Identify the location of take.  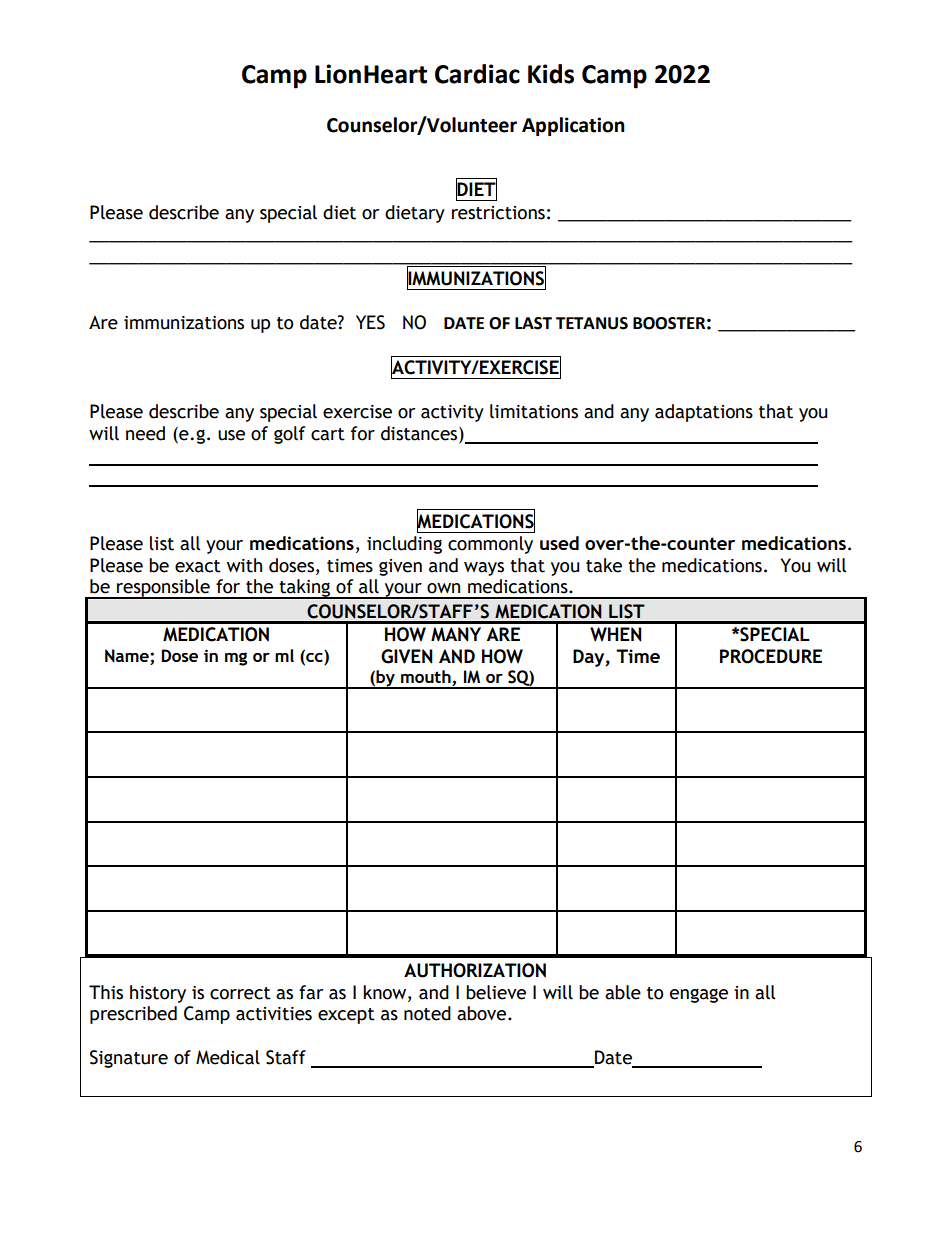
(604, 565).
